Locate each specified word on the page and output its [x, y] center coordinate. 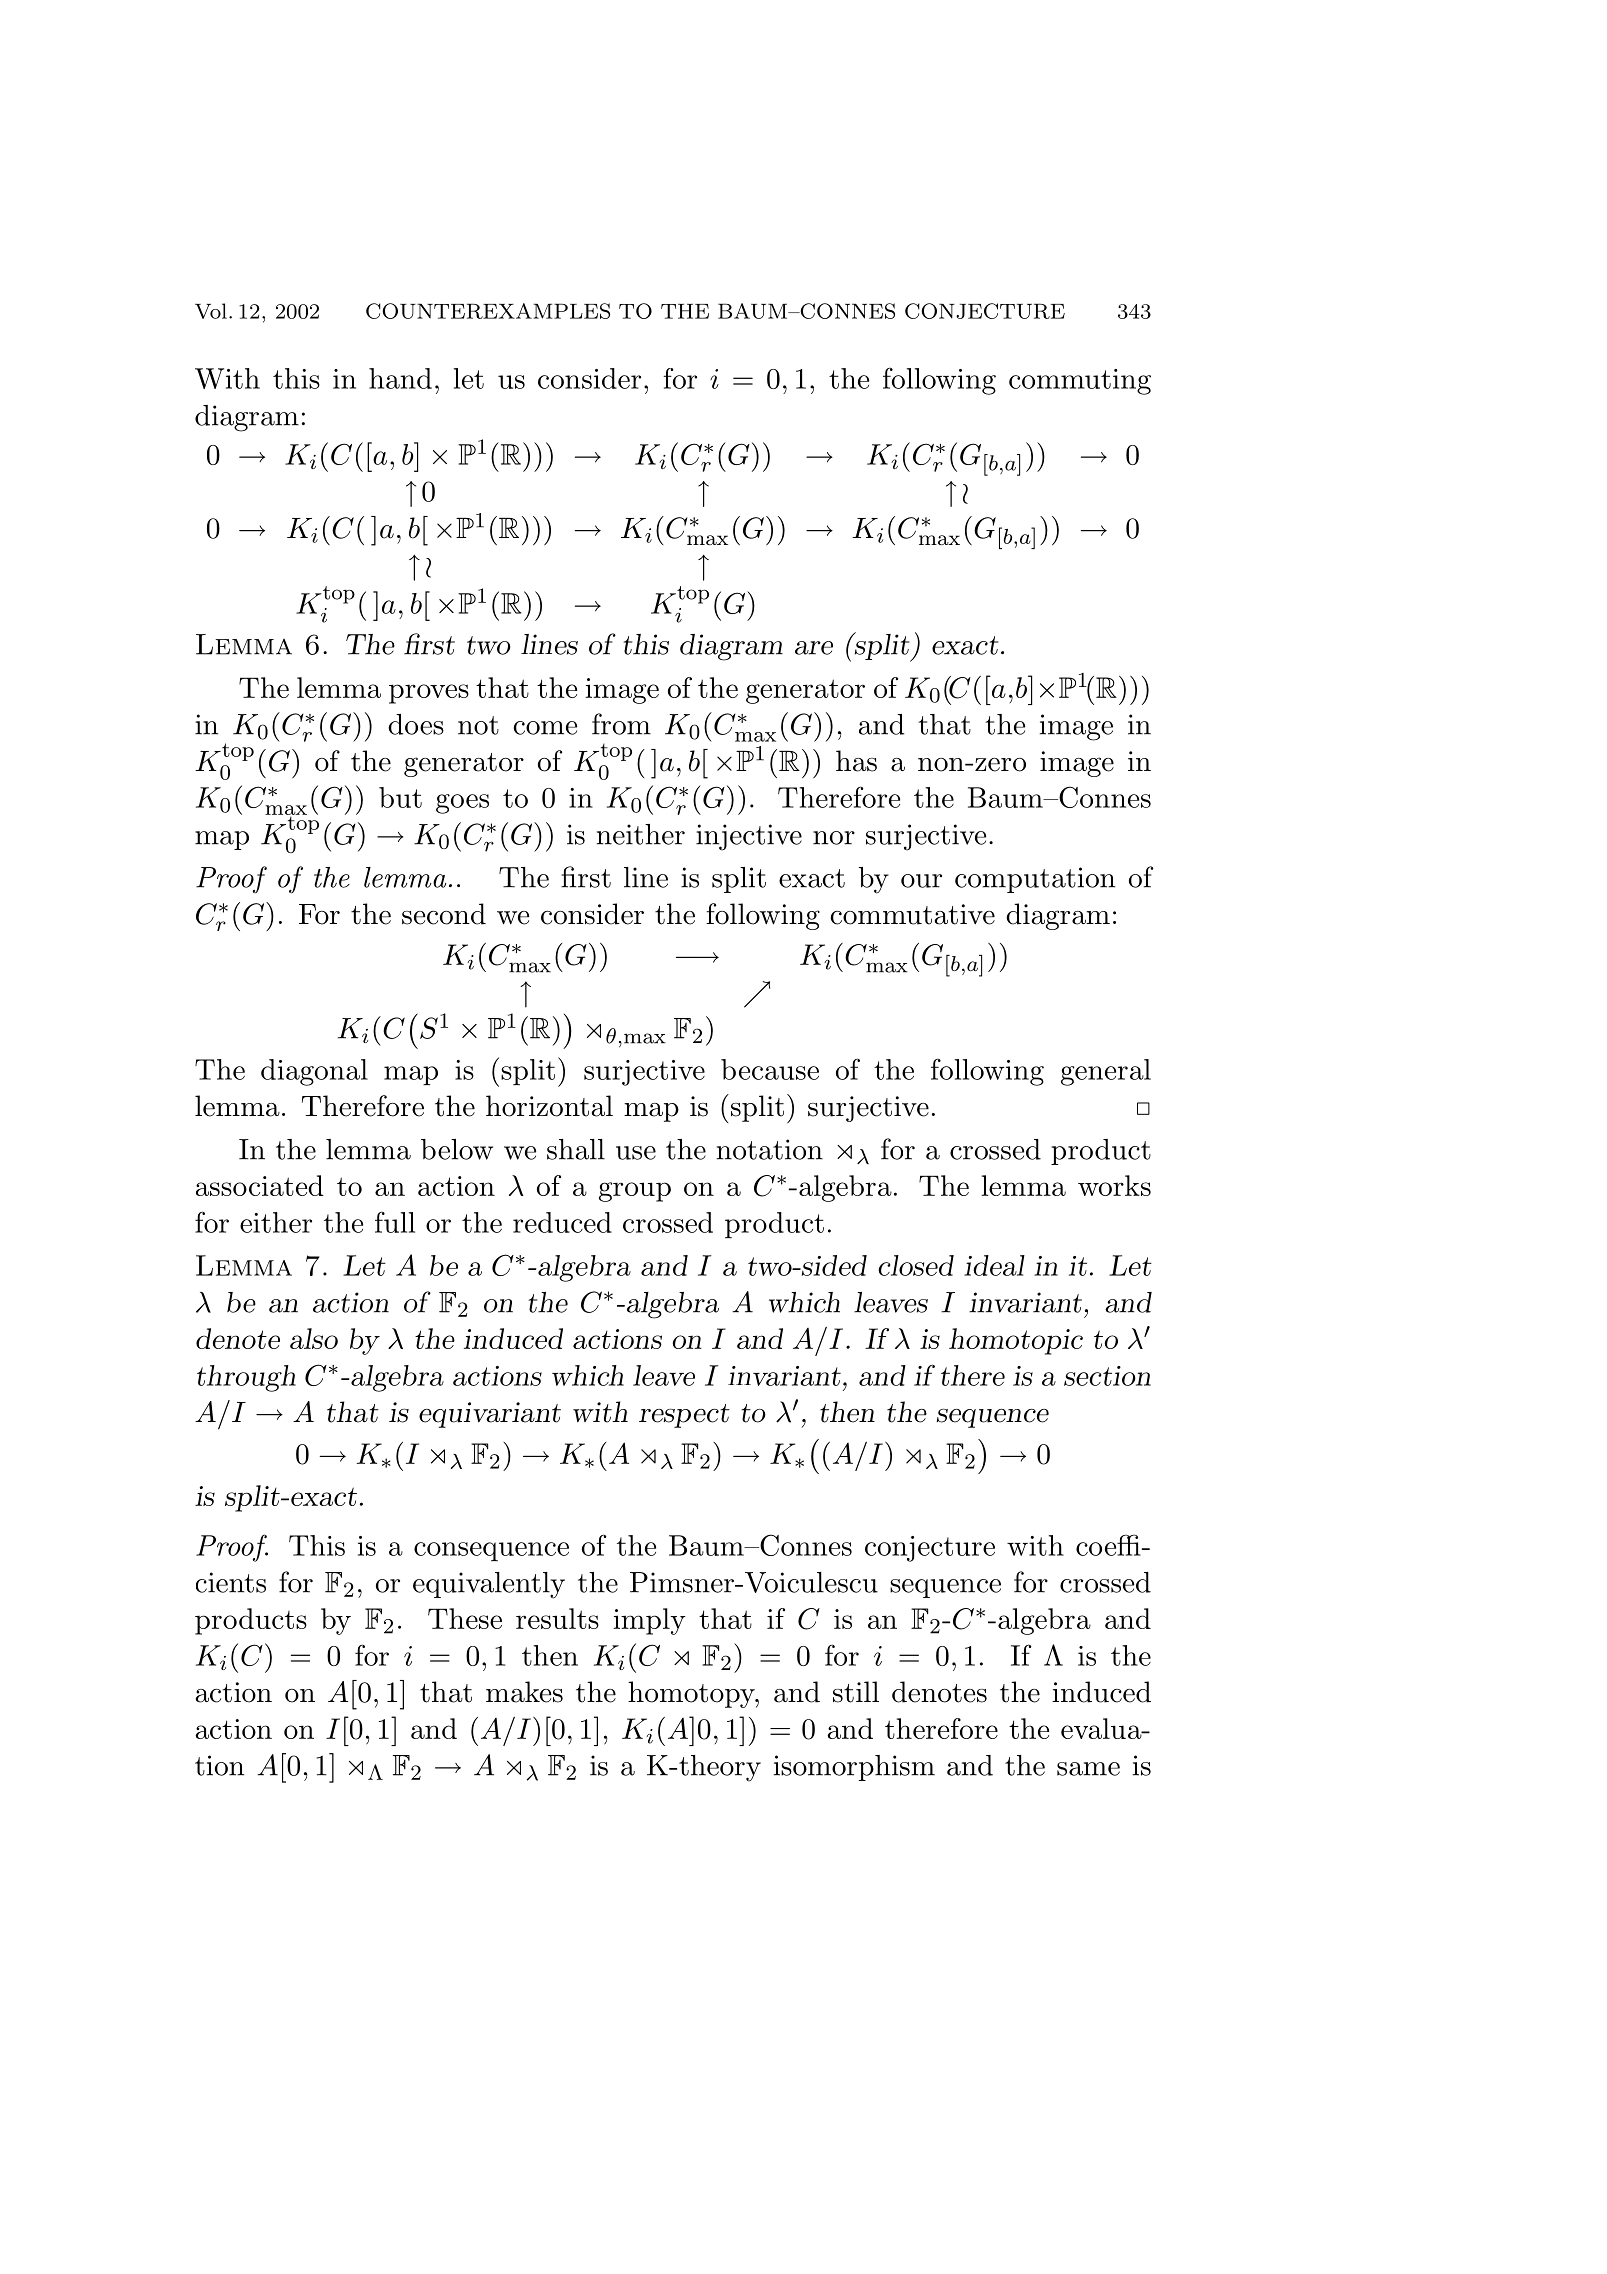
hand [400, 378]
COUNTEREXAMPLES [488, 311]
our [921, 881]
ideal [994, 1265]
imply [649, 1621]
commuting [1080, 382]
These [465, 1618]
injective [749, 837]
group [635, 1192]
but [400, 797]
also [314, 1338]
